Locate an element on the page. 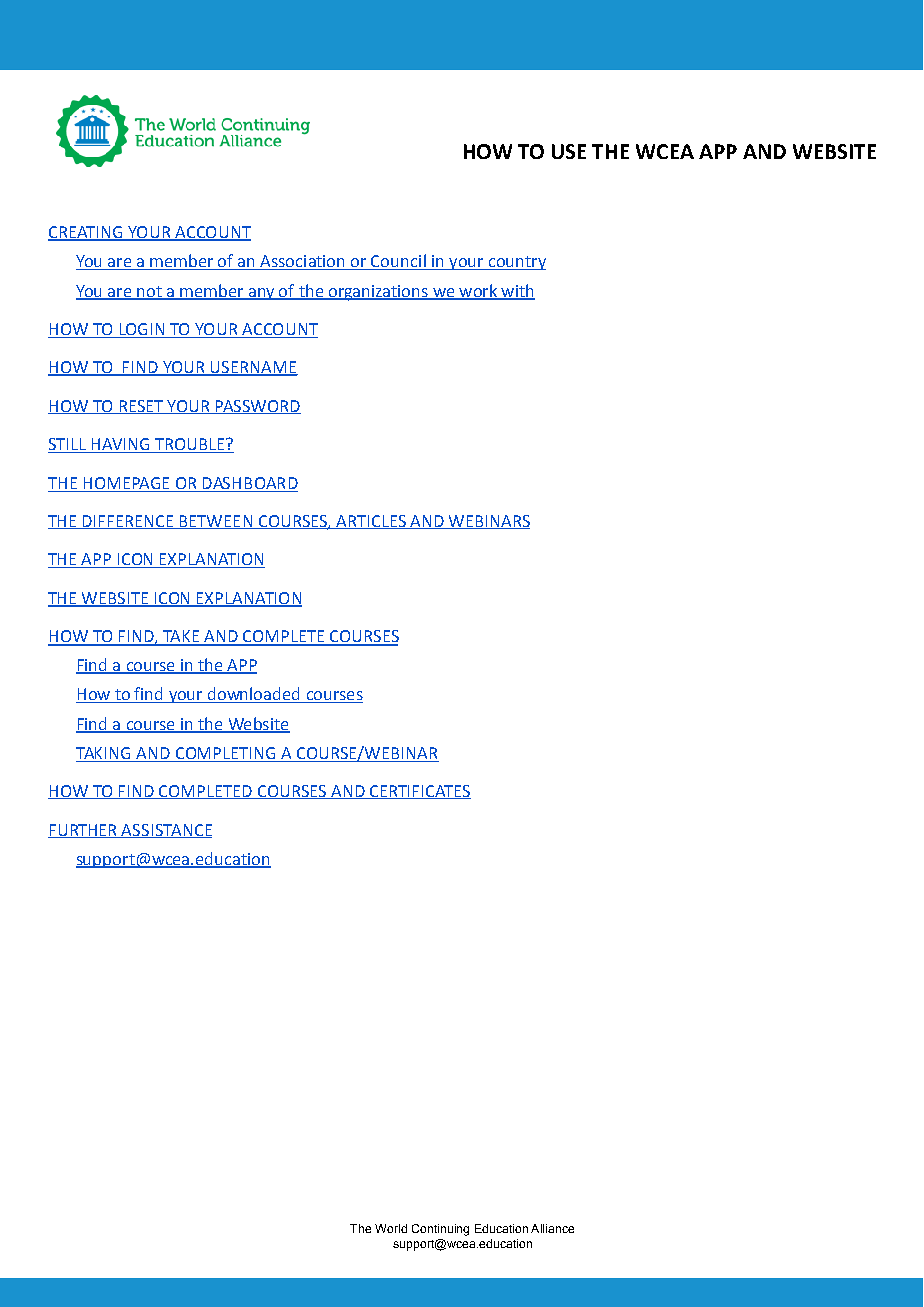 The image size is (924, 1307). Continuing is located at coordinates (440, 1230).
